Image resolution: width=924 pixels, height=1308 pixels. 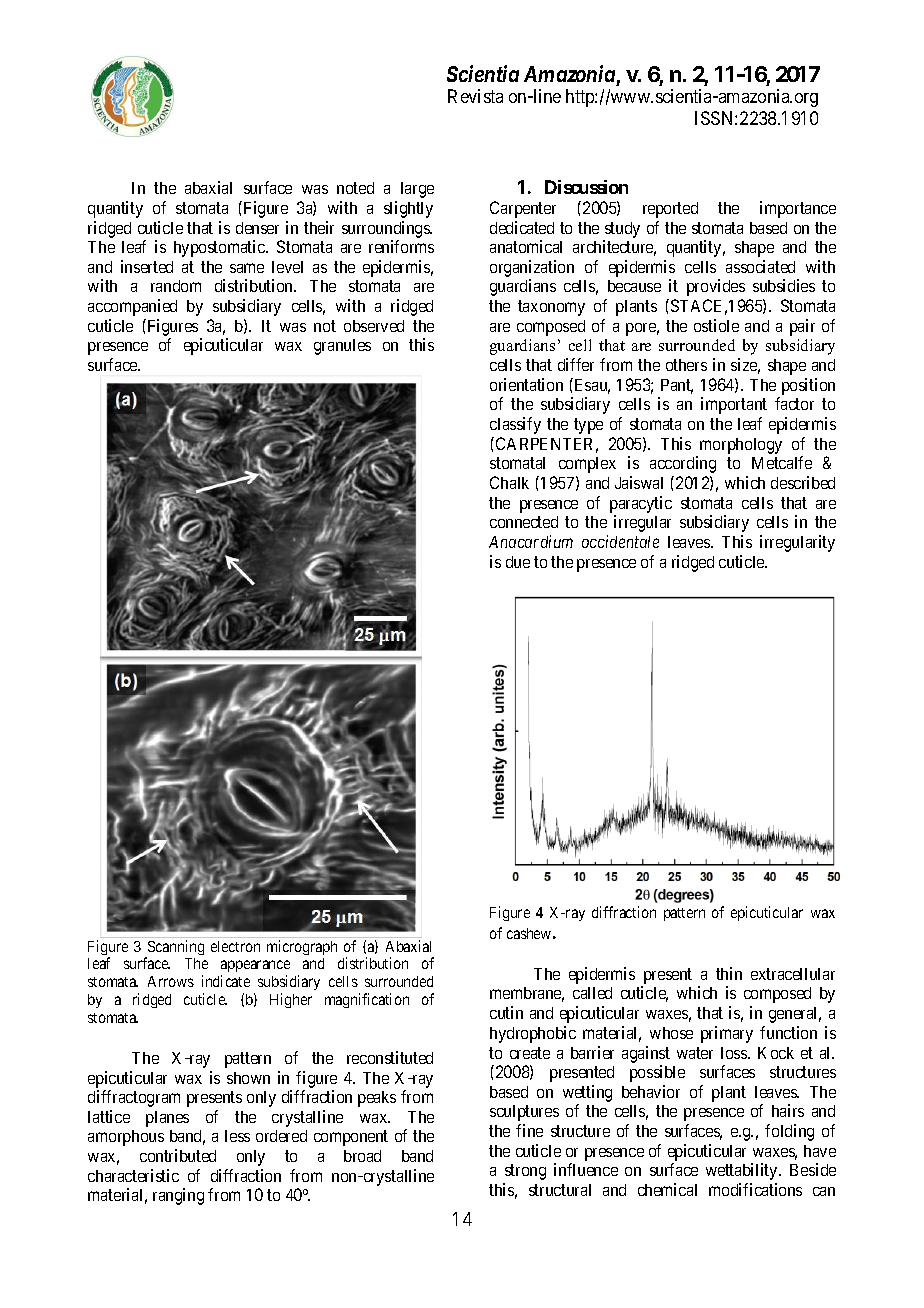 I want to click on contributed, so click(x=178, y=1155).
